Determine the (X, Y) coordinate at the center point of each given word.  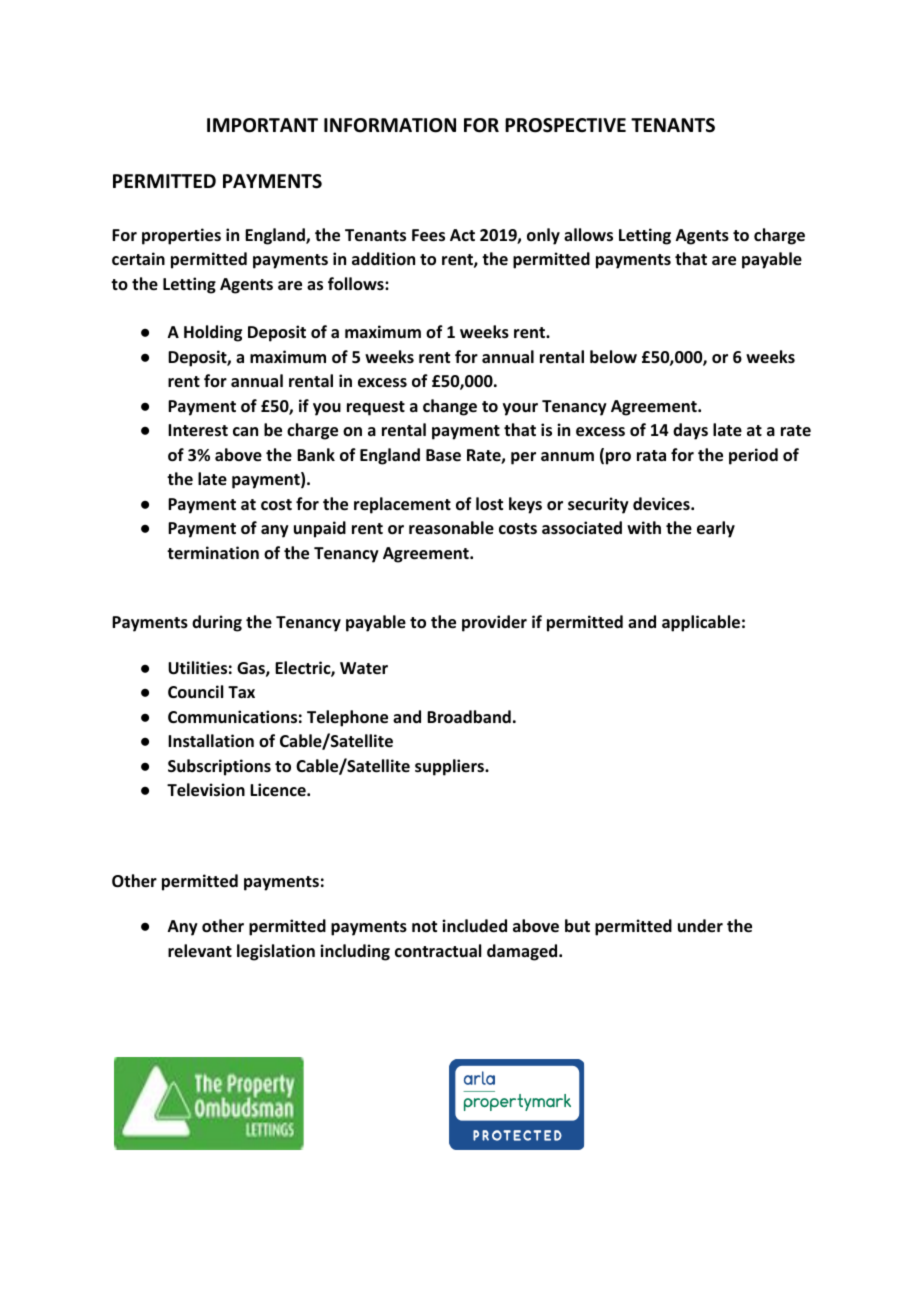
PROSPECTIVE (565, 125)
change (450, 407)
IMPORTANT (262, 125)
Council (195, 691)
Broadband (469, 717)
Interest (198, 430)
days (690, 431)
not (424, 926)
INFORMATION (390, 125)
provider (494, 623)
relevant (200, 950)
